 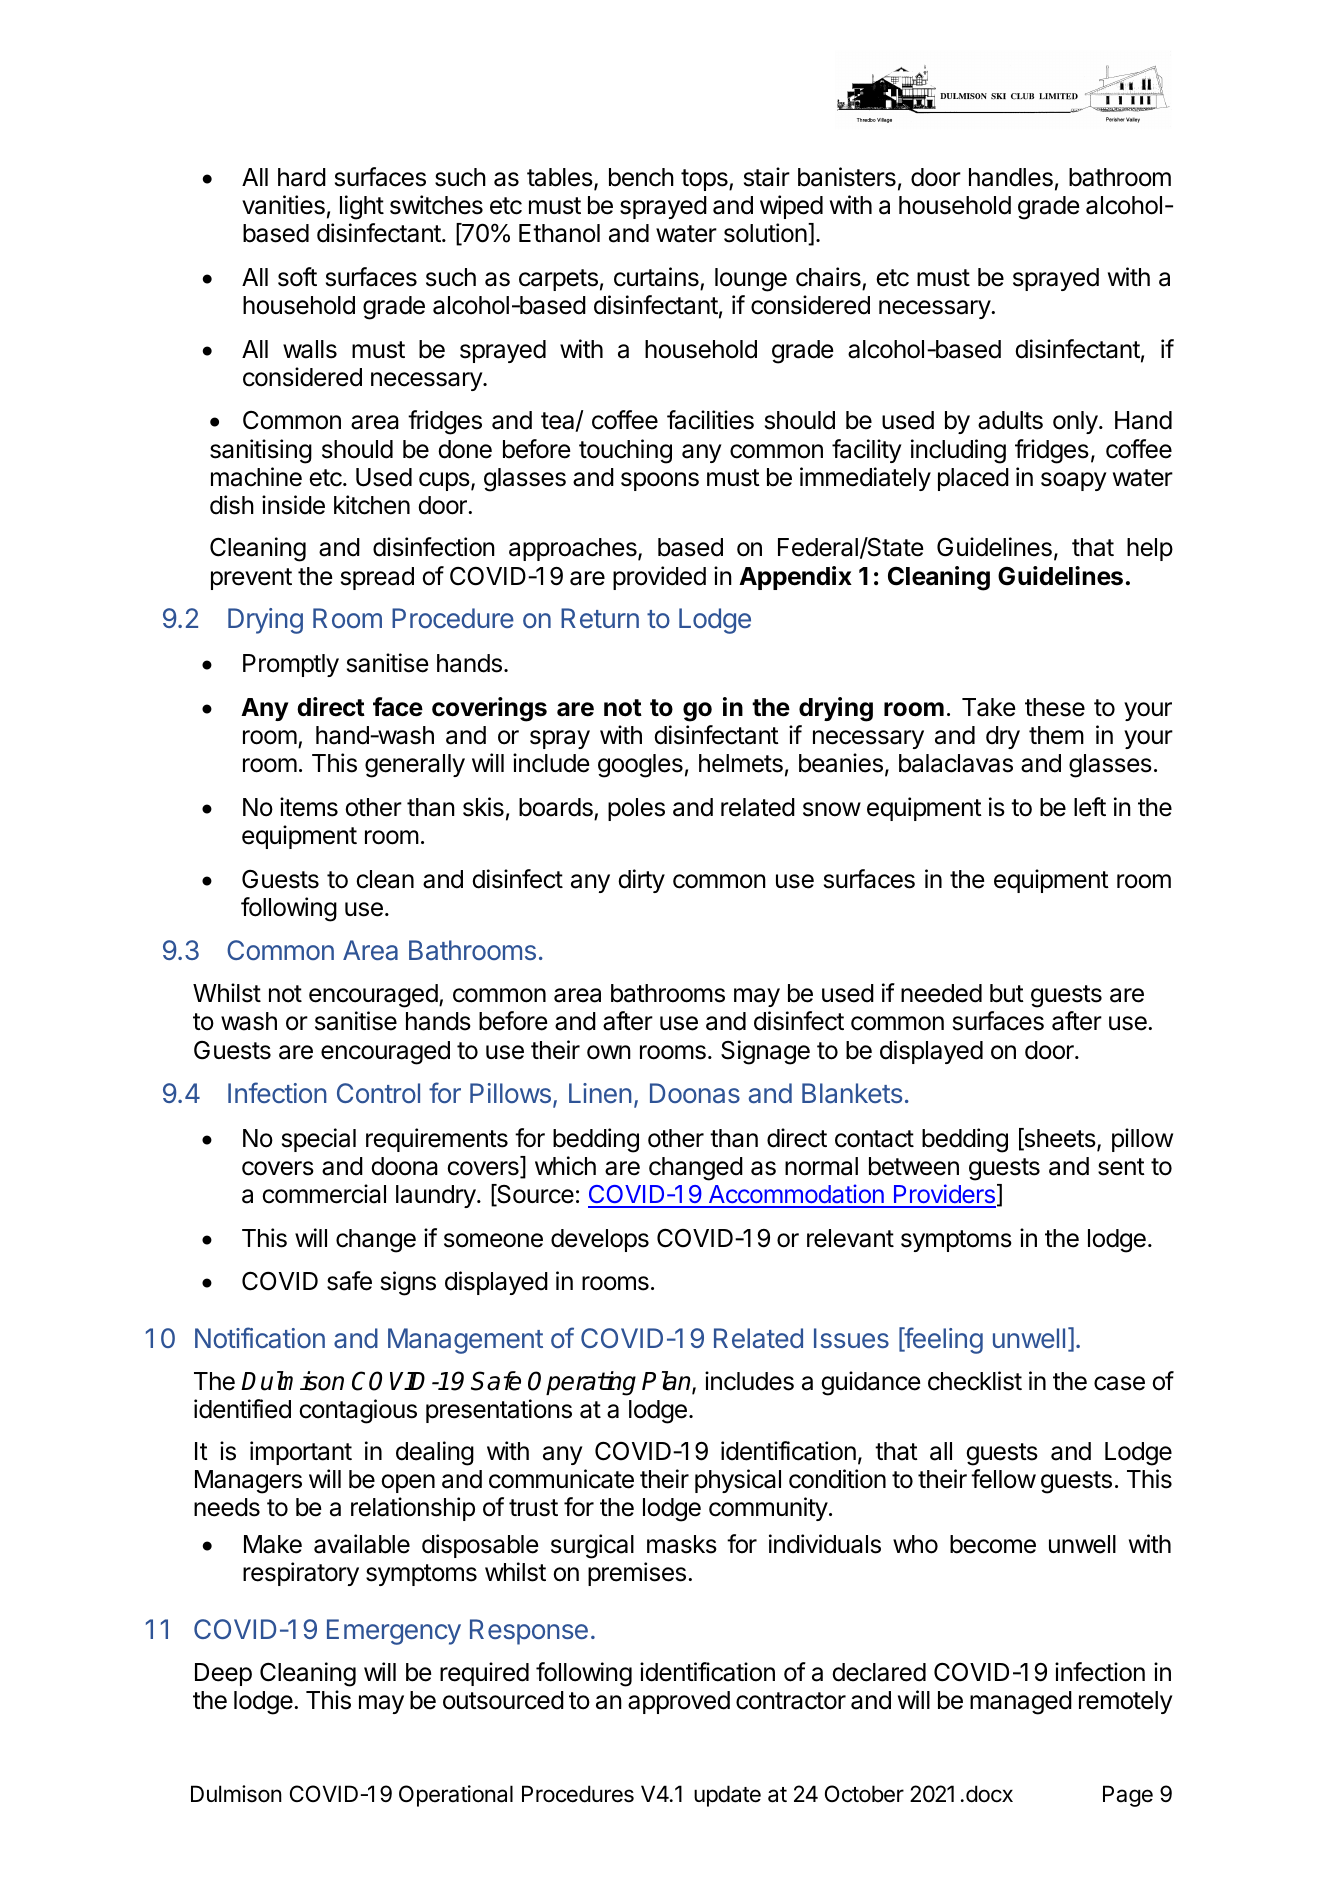 I want to click on Control, so click(x=378, y=1093).
